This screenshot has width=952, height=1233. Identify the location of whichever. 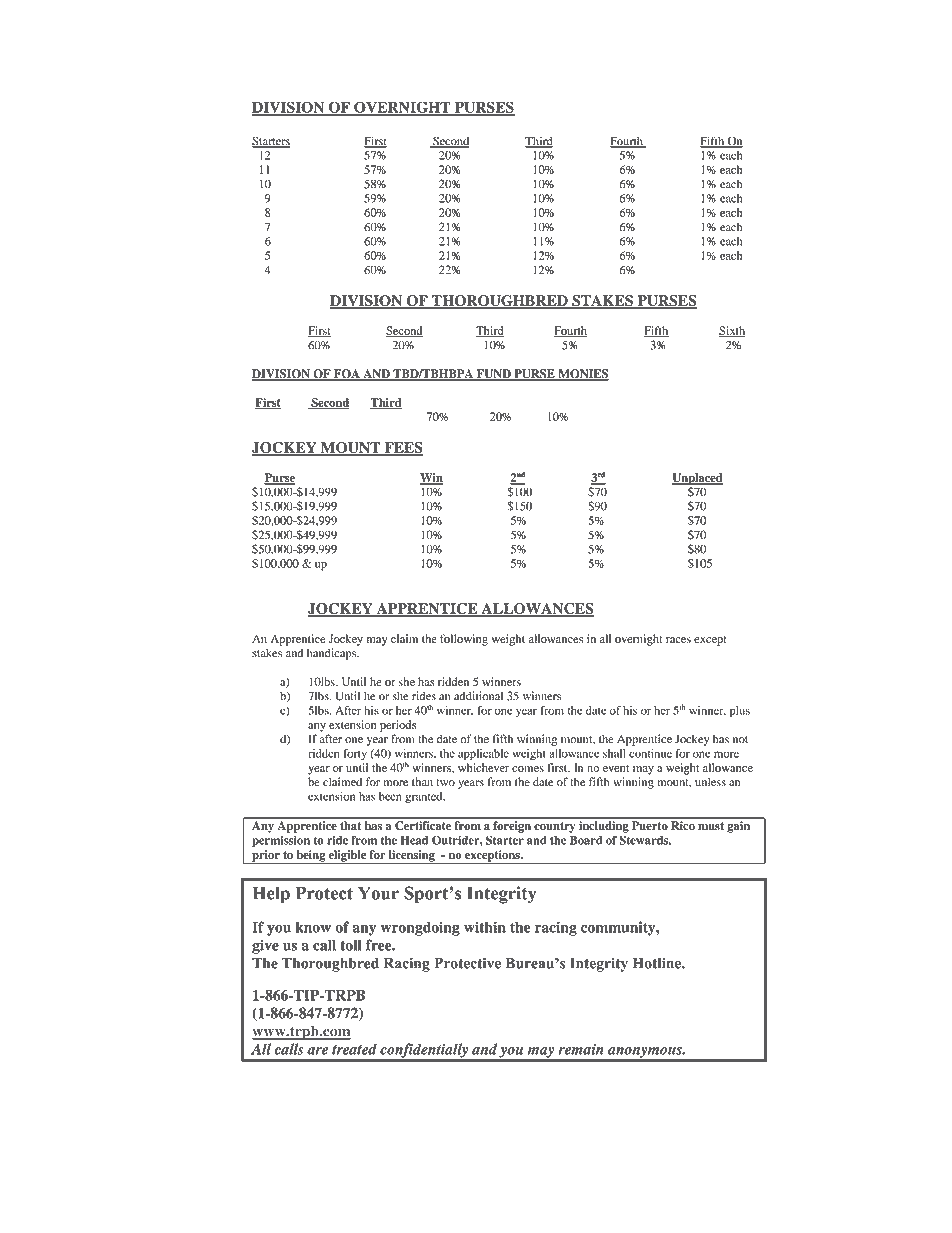
(483, 767).
